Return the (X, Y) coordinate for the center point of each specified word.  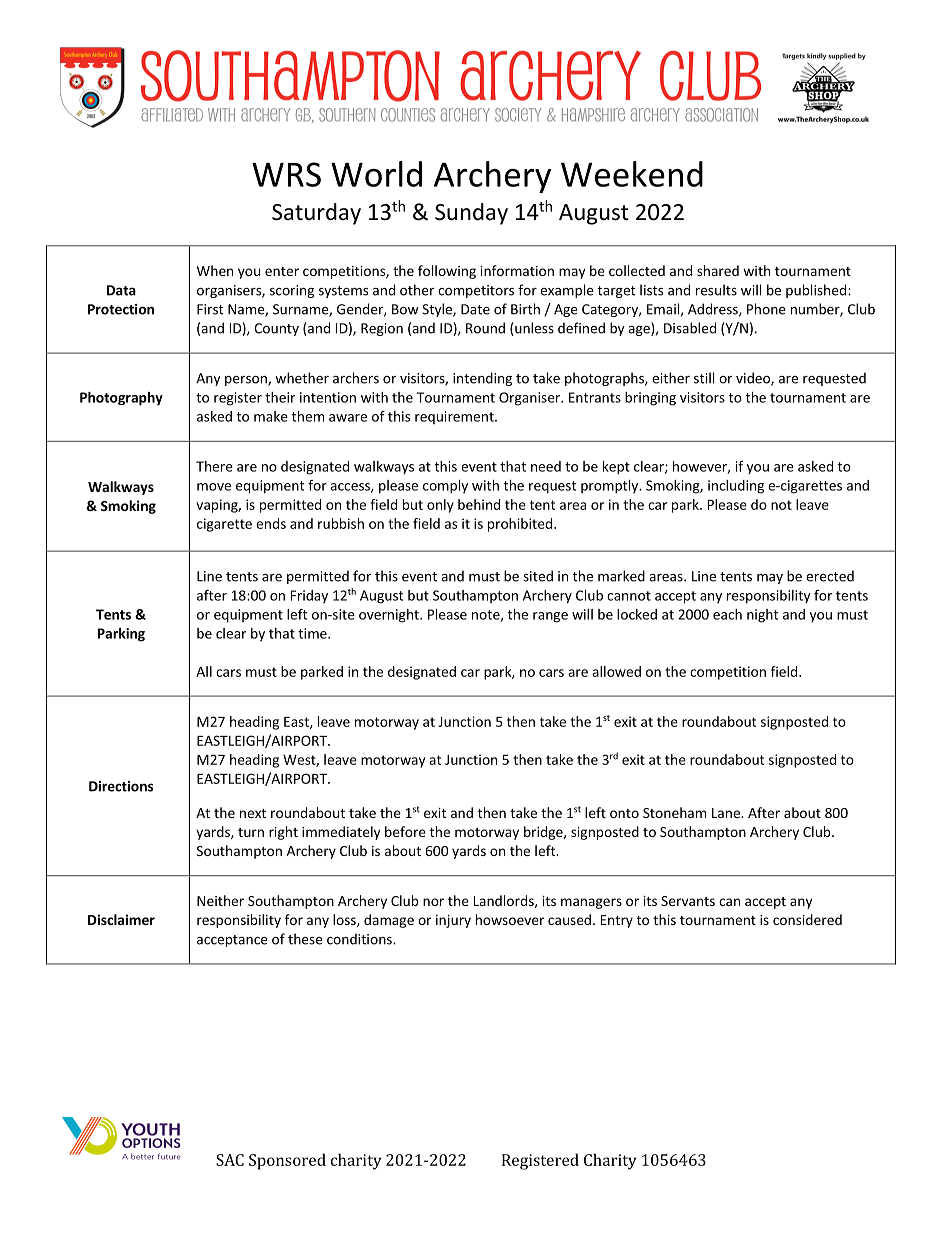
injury (453, 921)
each (727, 614)
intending (482, 379)
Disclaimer (121, 919)
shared (718, 270)
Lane (727, 813)
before (405, 831)
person (247, 381)
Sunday (471, 214)
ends (271, 523)
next (253, 813)
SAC (230, 1160)
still (704, 378)
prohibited (521, 525)
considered (807, 919)
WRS (286, 174)
